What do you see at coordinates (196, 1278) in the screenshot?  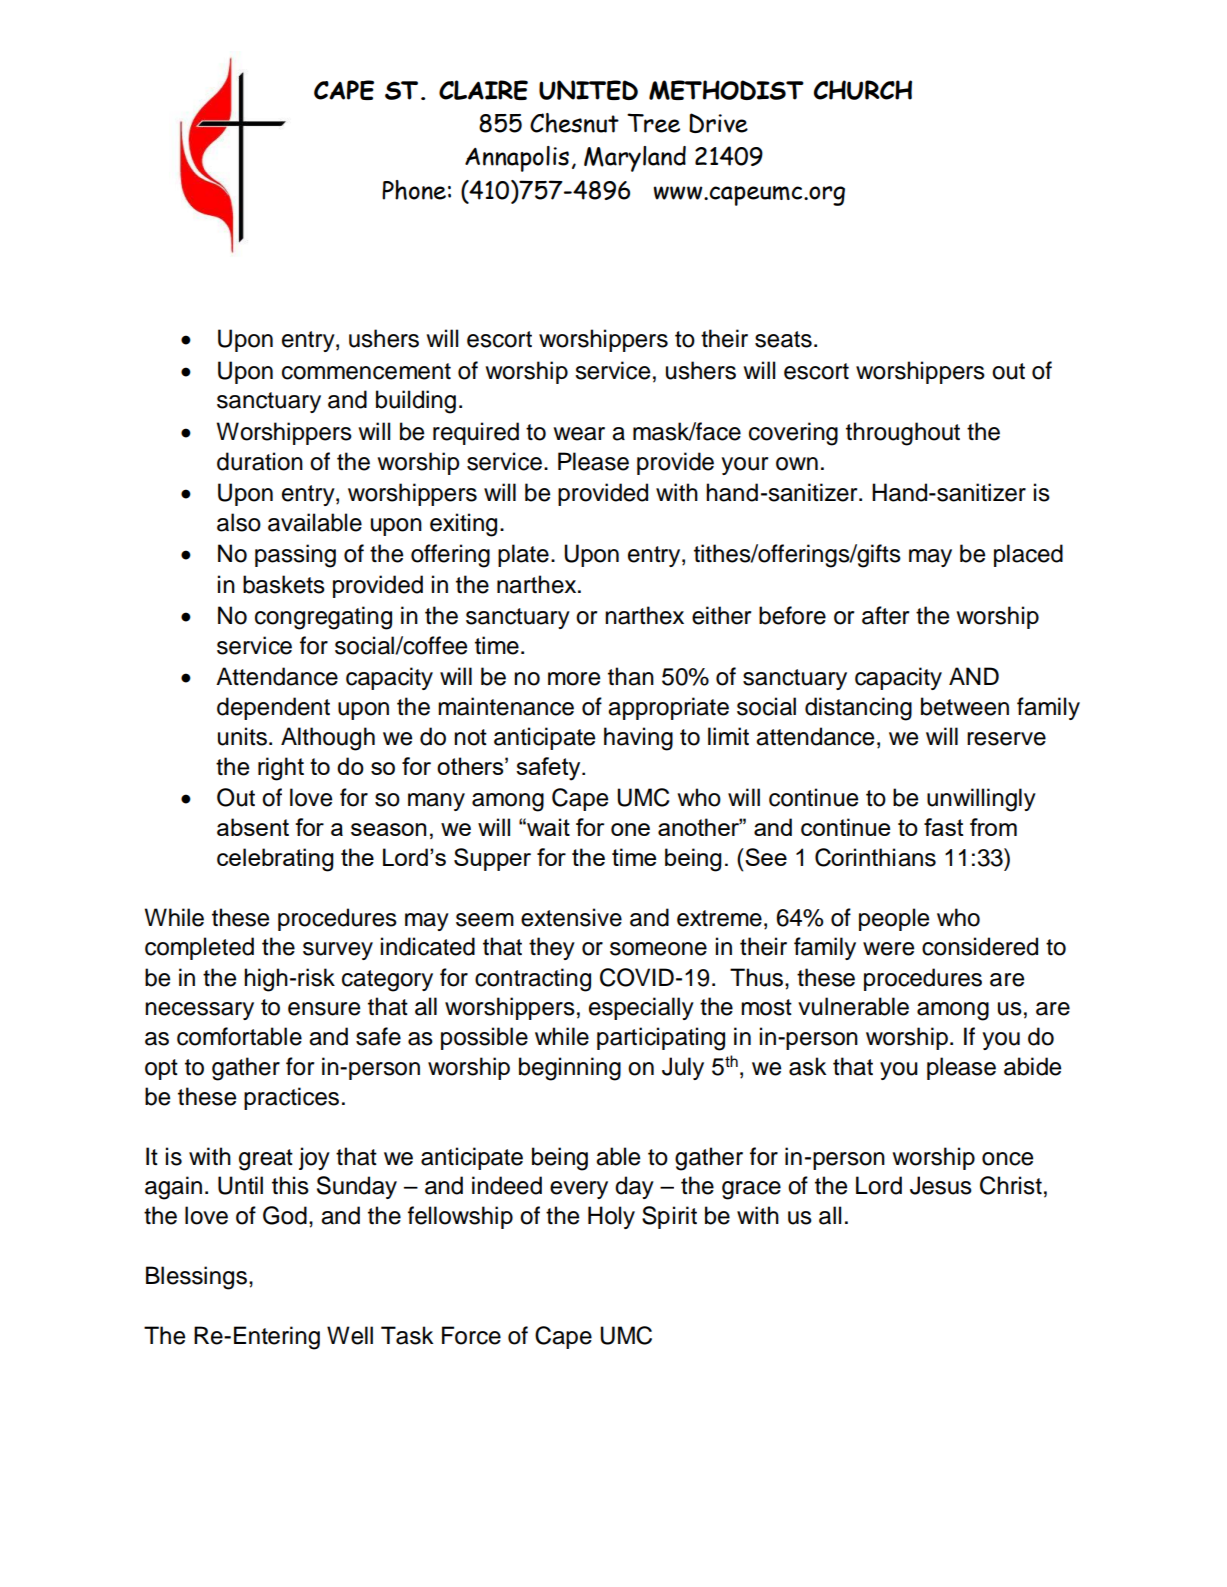 I see `Blessings` at bounding box center [196, 1278].
